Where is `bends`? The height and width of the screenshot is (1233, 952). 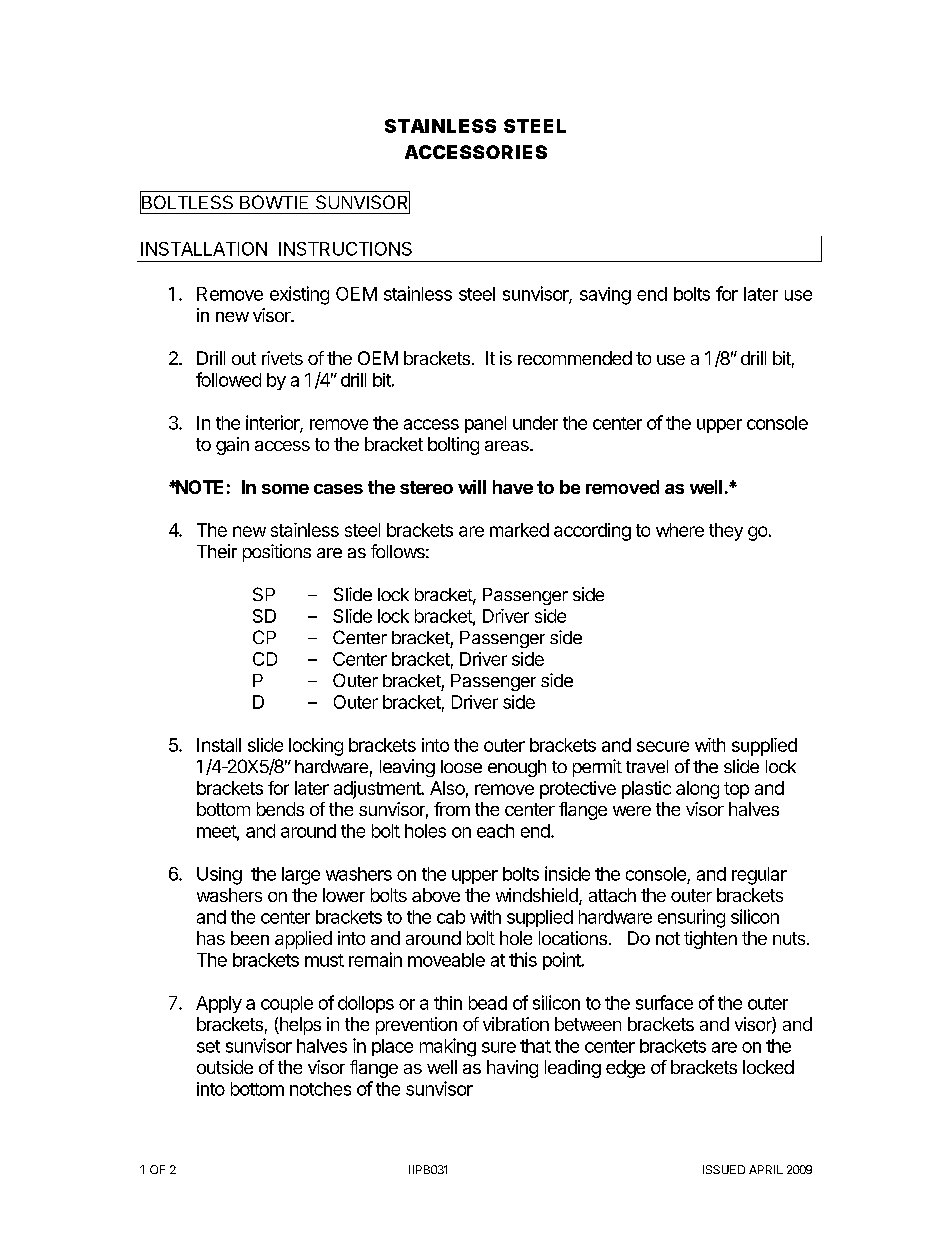
bends is located at coordinates (280, 809).
